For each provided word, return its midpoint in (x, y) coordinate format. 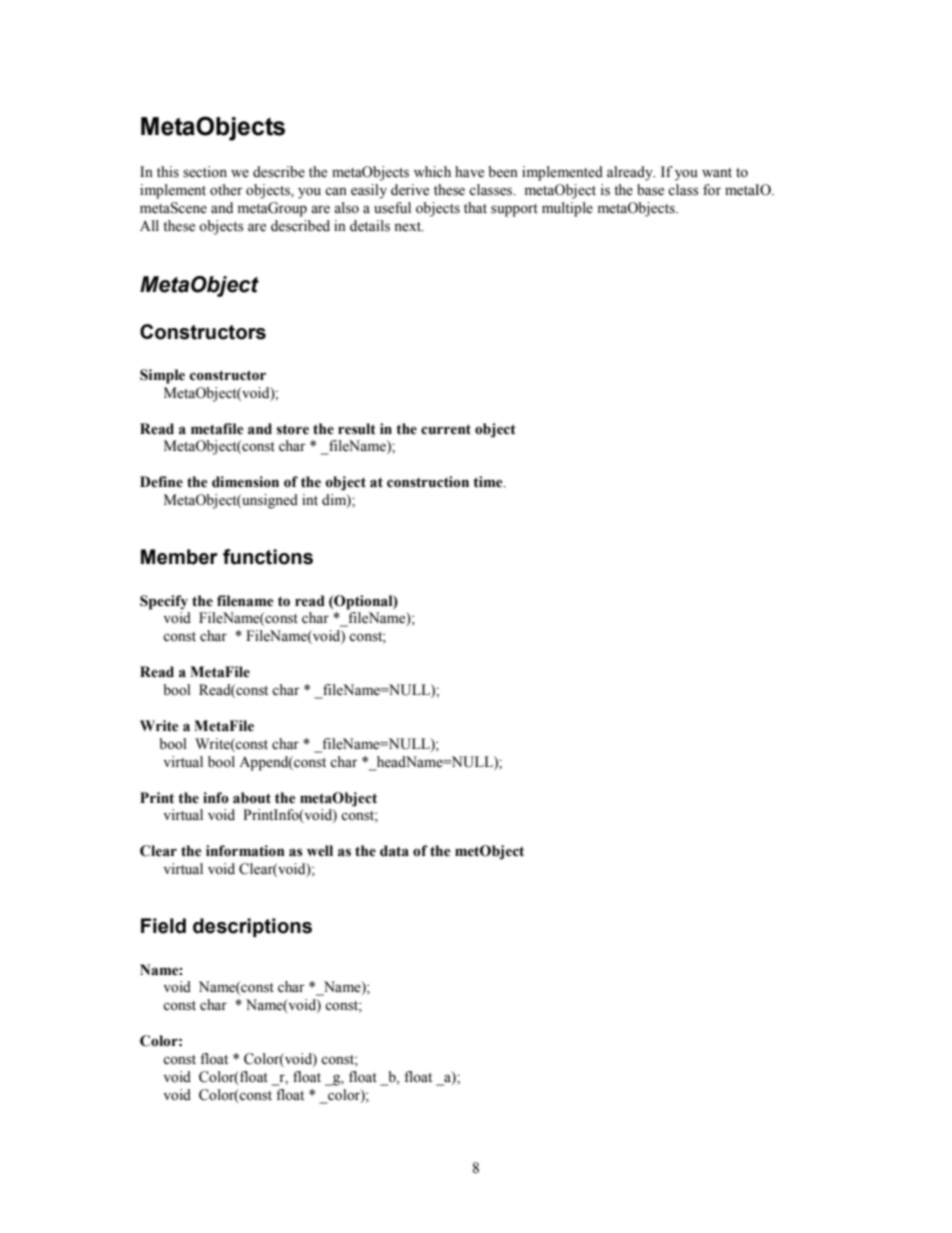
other (226, 190)
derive (410, 190)
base (650, 190)
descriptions (252, 927)
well (320, 851)
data (394, 851)
